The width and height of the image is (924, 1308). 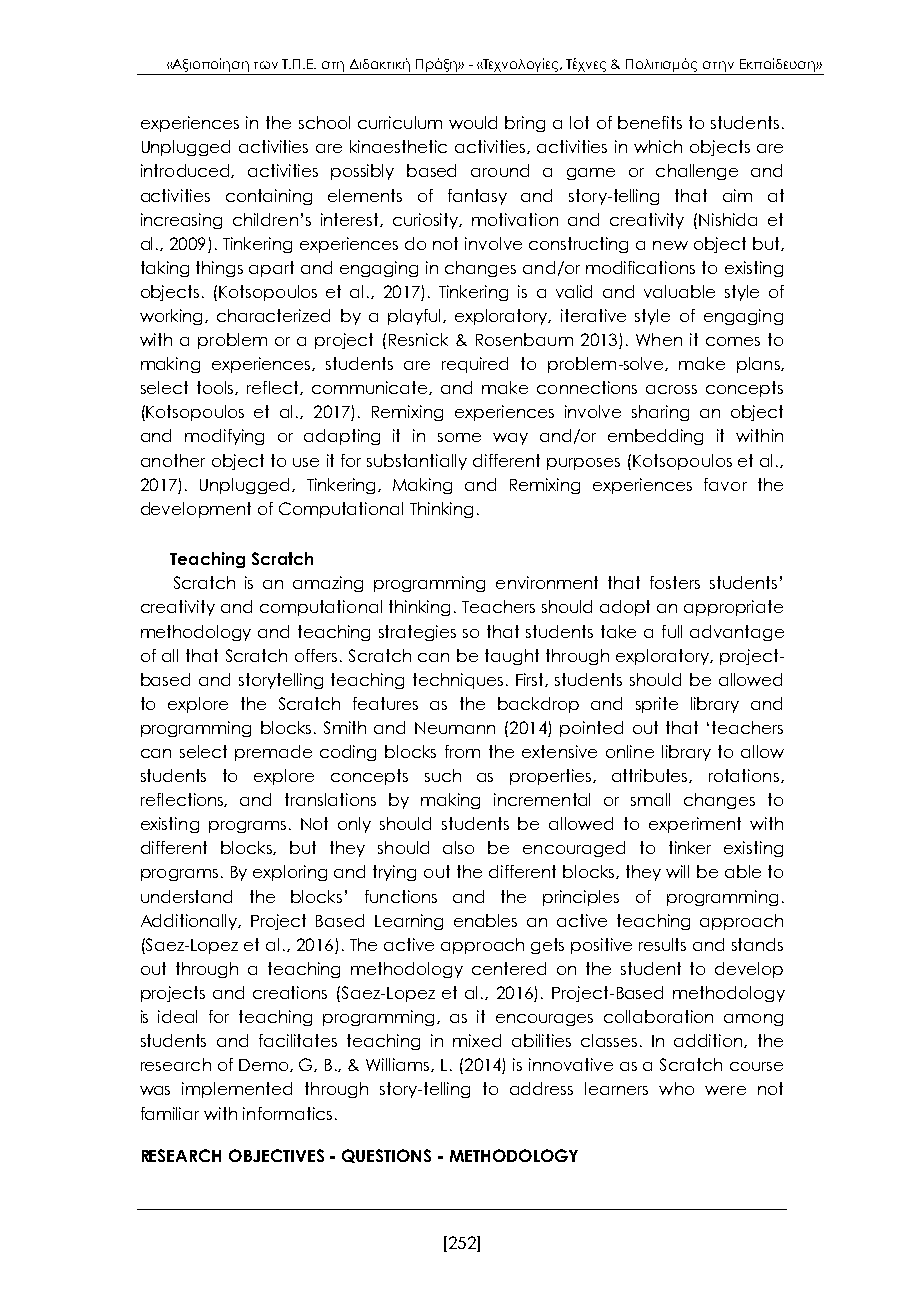 What do you see at coordinates (316, 655) in the image?
I see `offers` at bounding box center [316, 655].
